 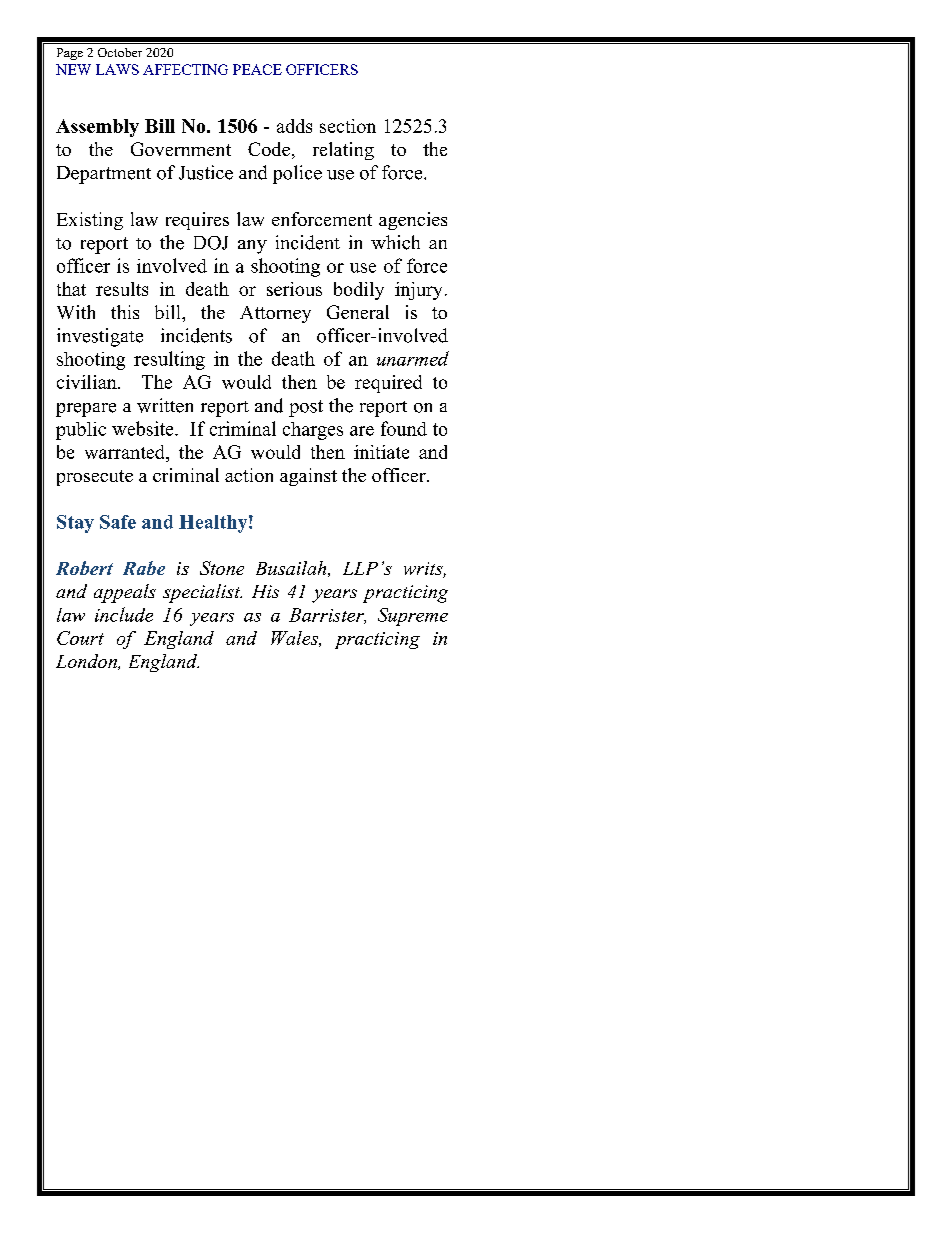 What do you see at coordinates (275, 314) in the page?
I see `Attorney` at bounding box center [275, 314].
